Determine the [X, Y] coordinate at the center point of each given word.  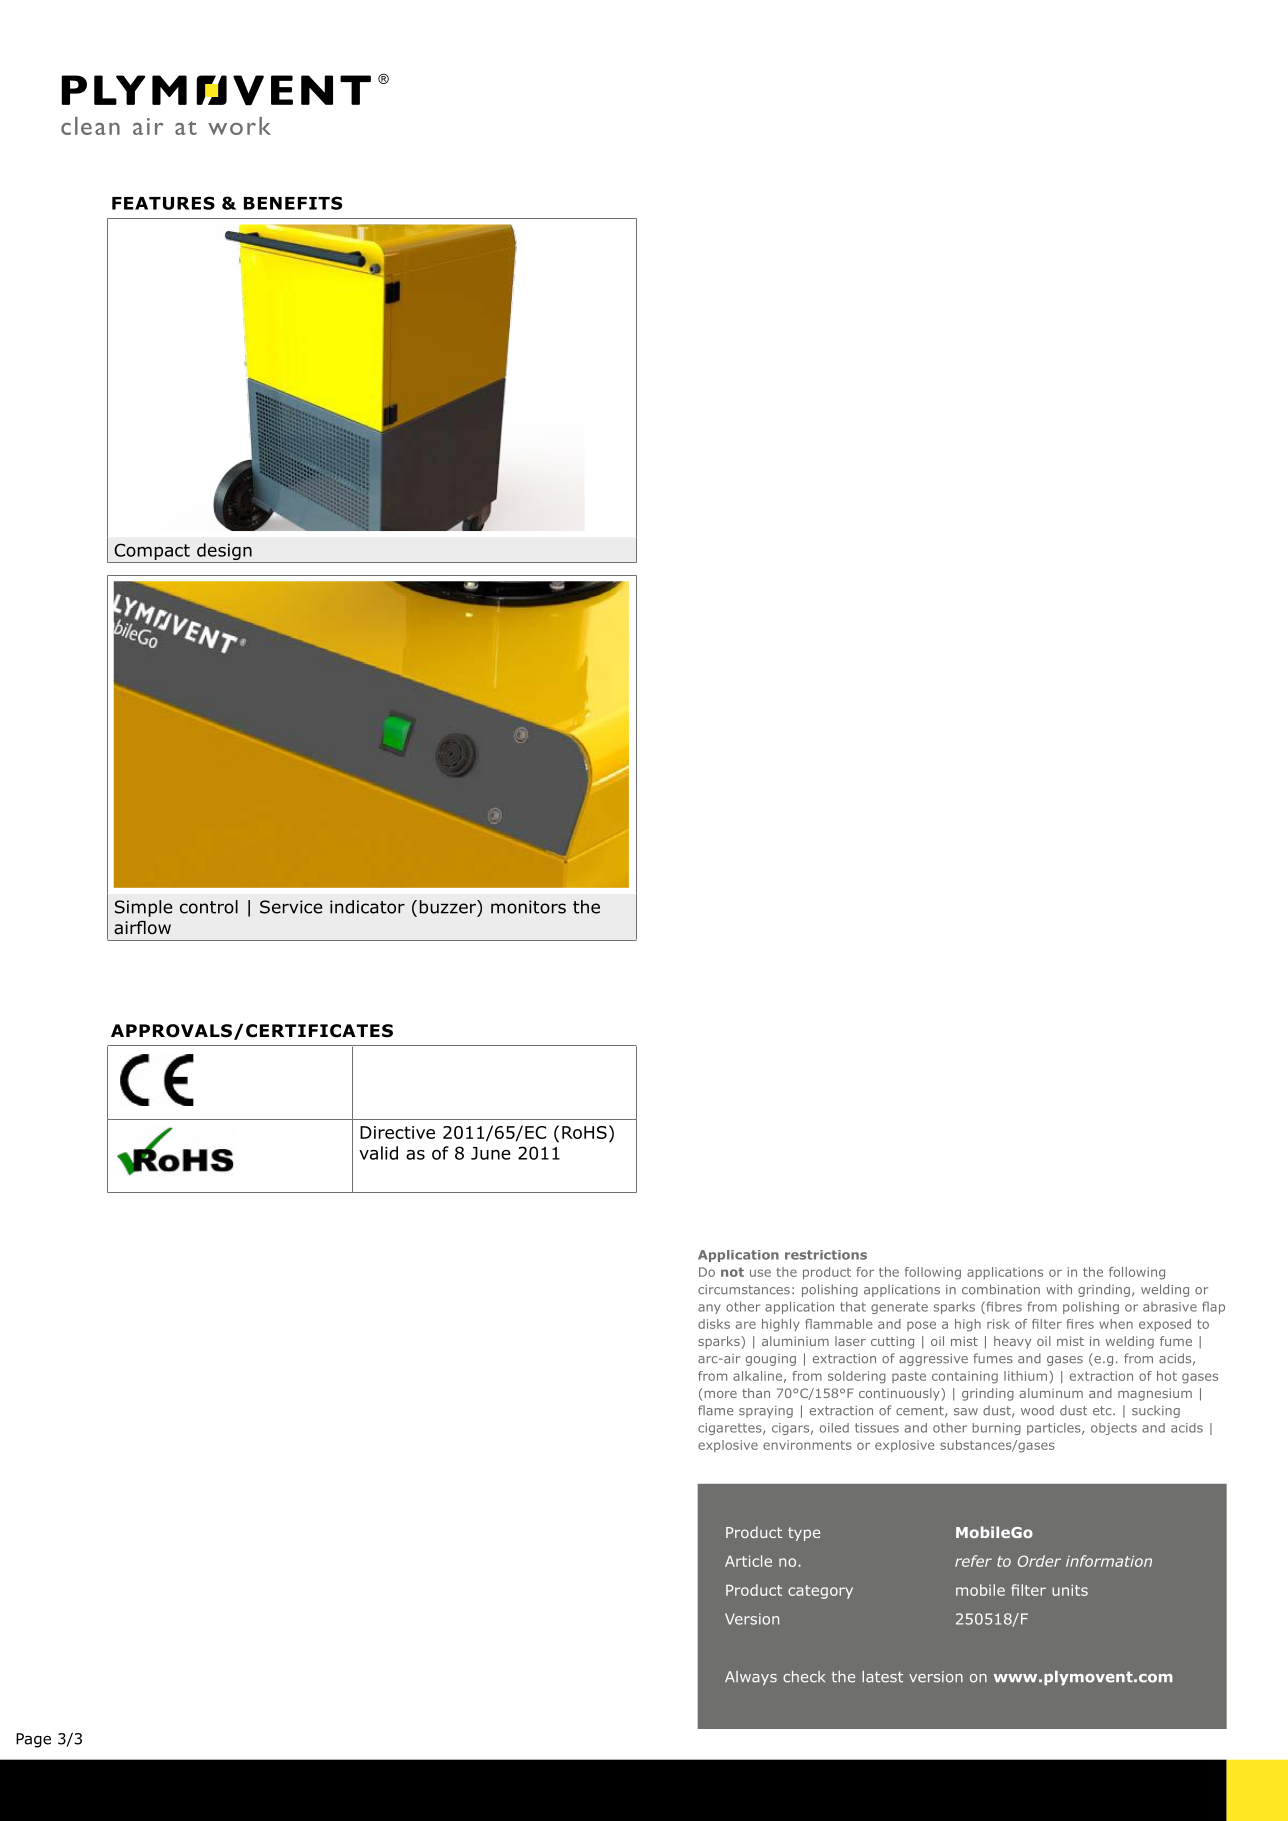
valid [378, 1153]
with [1059, 1289]
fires [1080, 1324]
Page [33, 1740]
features [163, 203]
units [1070, 1590]
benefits [293, 203]
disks [714, 1324]
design [224, 553]
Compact [152, 551]
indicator [367, 907]
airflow [142, 928]
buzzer [449, 907]
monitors [528, 907]
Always [751, 1678]
